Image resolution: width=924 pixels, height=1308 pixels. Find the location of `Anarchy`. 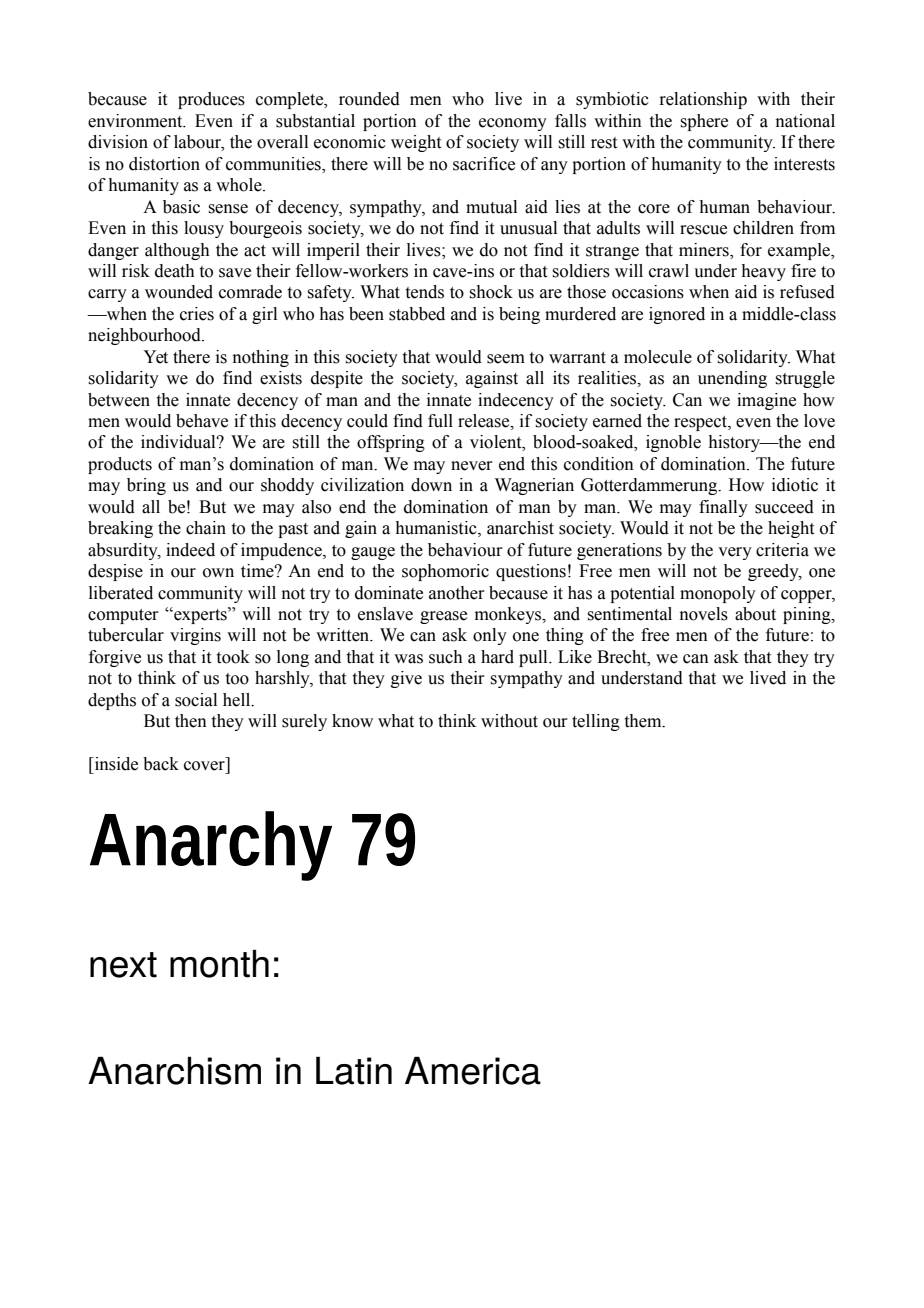

Anarchy is located at coordinates (211, 846).
